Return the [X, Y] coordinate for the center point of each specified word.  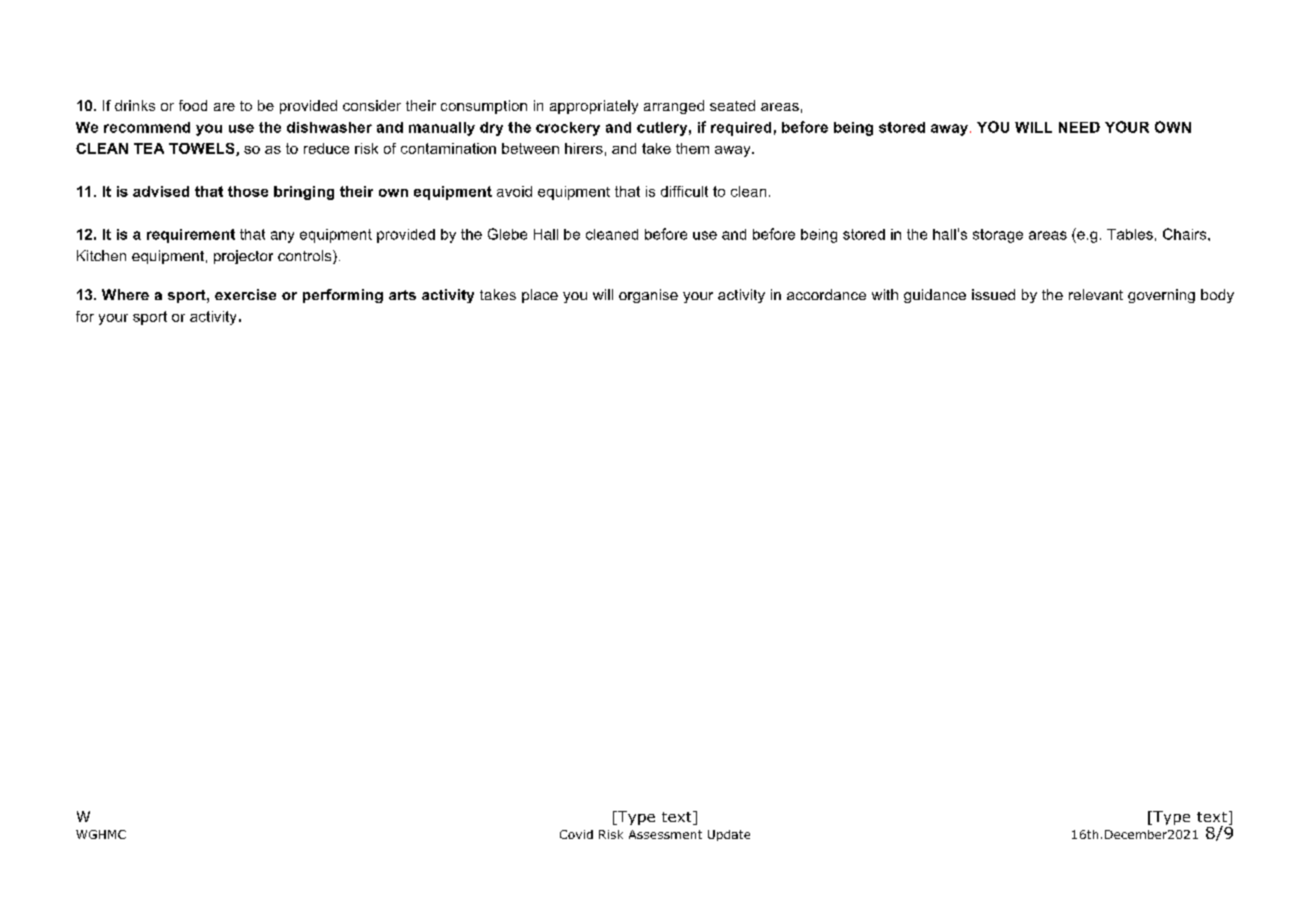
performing [343, 296]
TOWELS [203, 149]
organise [648, 296]
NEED [1079, 127]
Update [729, 835]
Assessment [665, 834]
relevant [1096, 294]
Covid [576, 834]
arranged [674, 107]
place [540, 296]
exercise [245, 294]
